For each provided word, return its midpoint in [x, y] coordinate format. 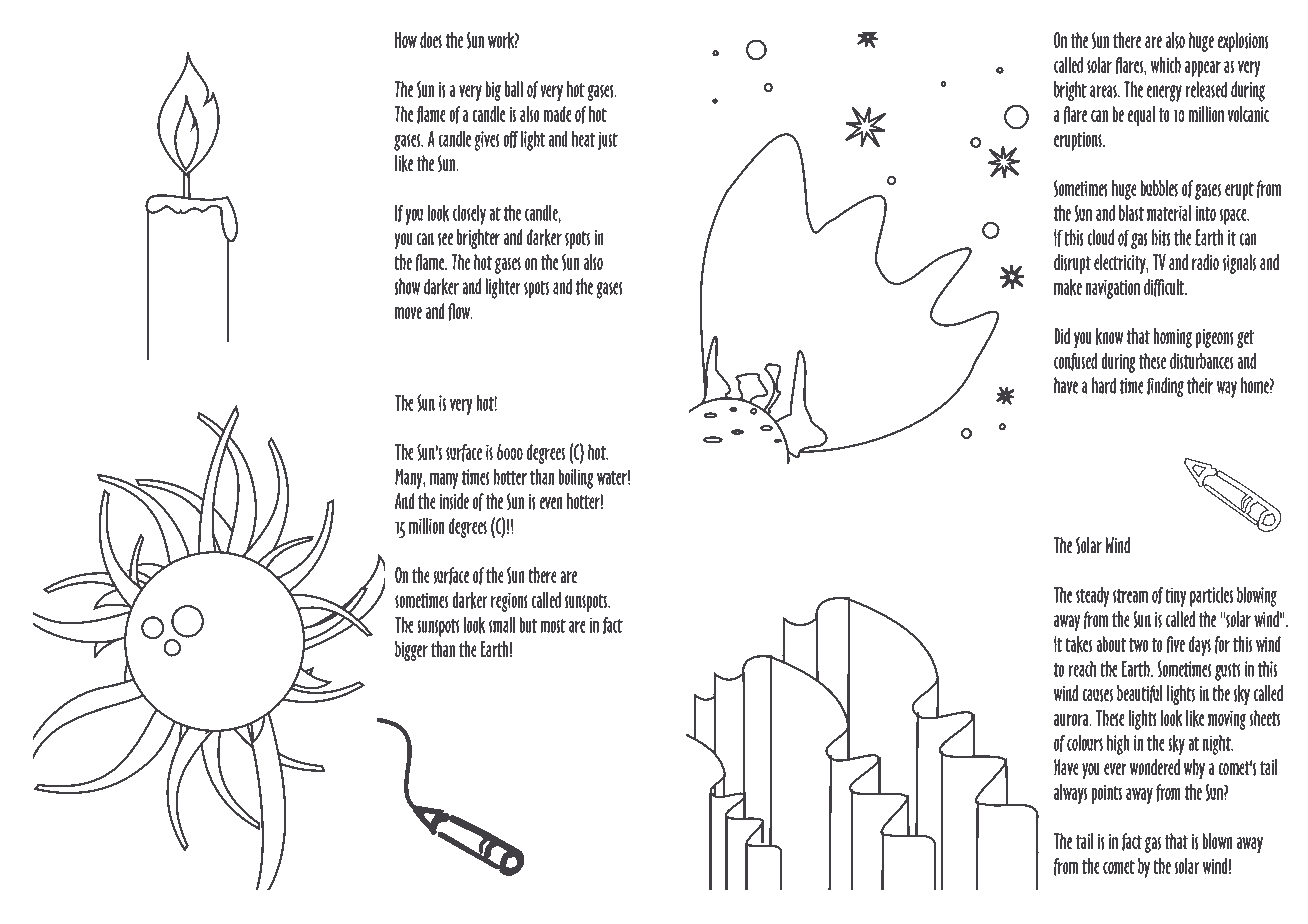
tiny [1175, 597]
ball [514, 89]
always [1070, 794]
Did [1062, 336]
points [1107, 794]
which [1166, 65]
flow [460, 312]
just [608, 140]
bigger [411, 651]
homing [1172, 338]
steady [1092, 597]
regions [509, 602]
